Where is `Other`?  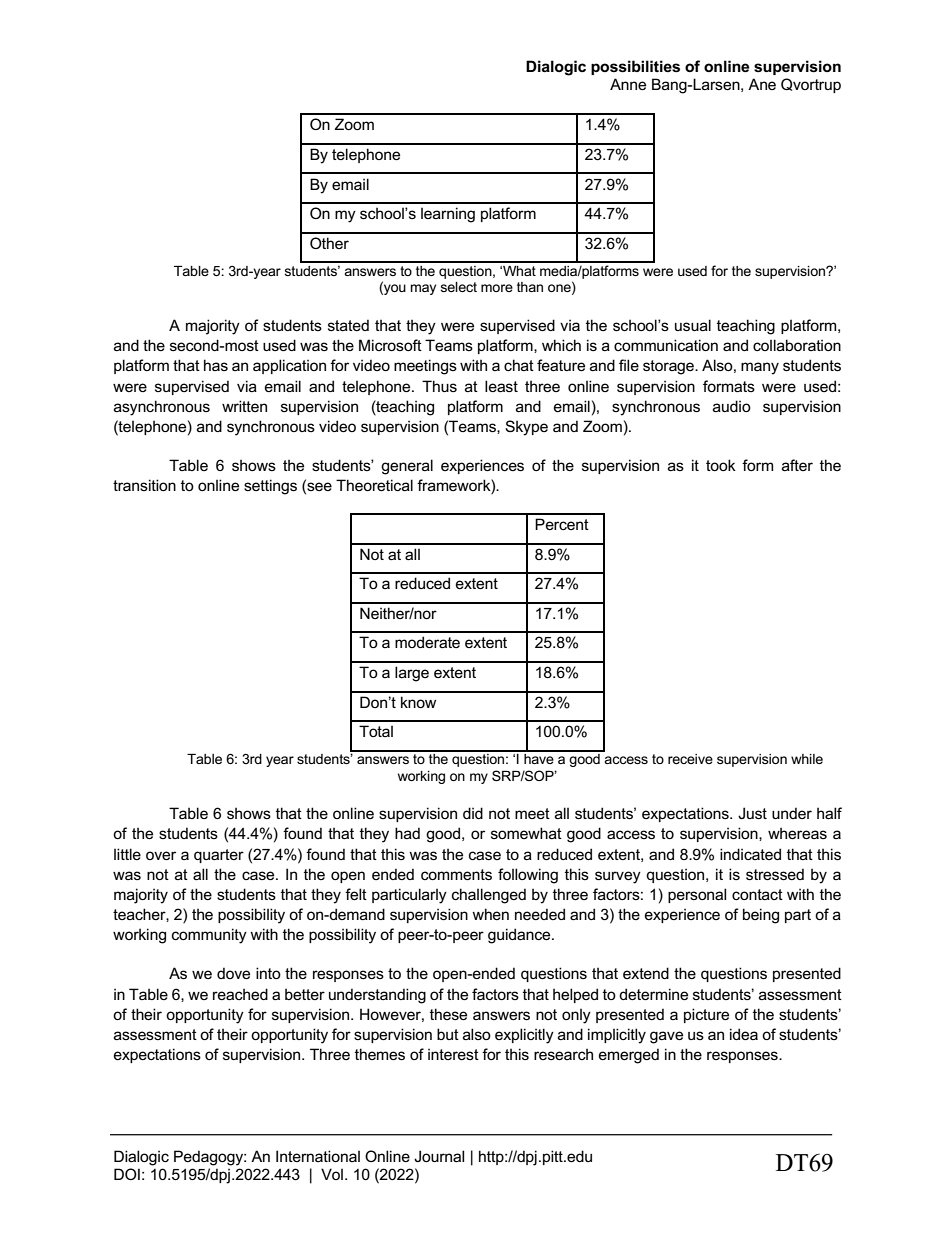
Other is located at coordinates (329, 243).
